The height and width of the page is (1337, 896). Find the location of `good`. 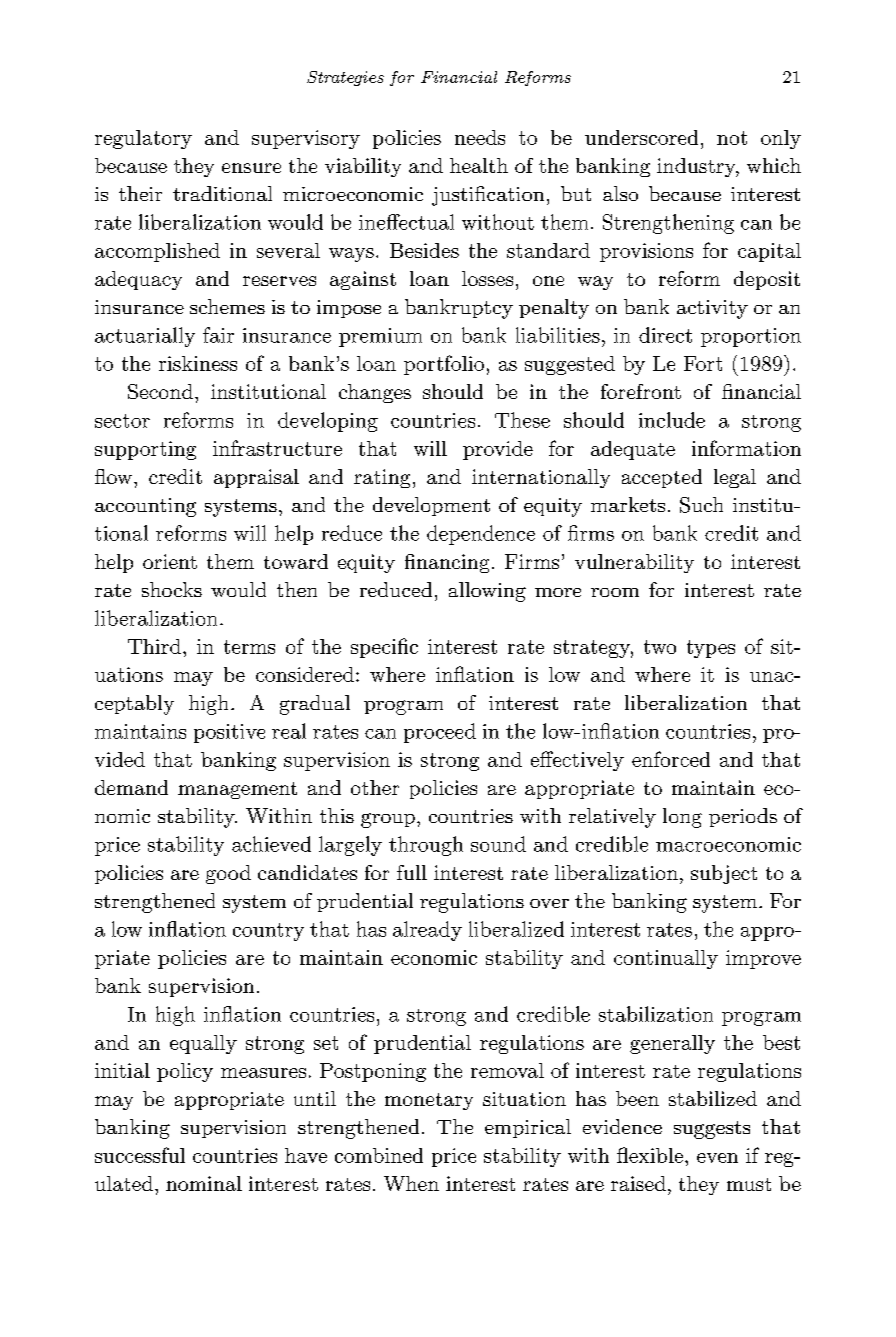

good is located at coordinates (228, 874).
